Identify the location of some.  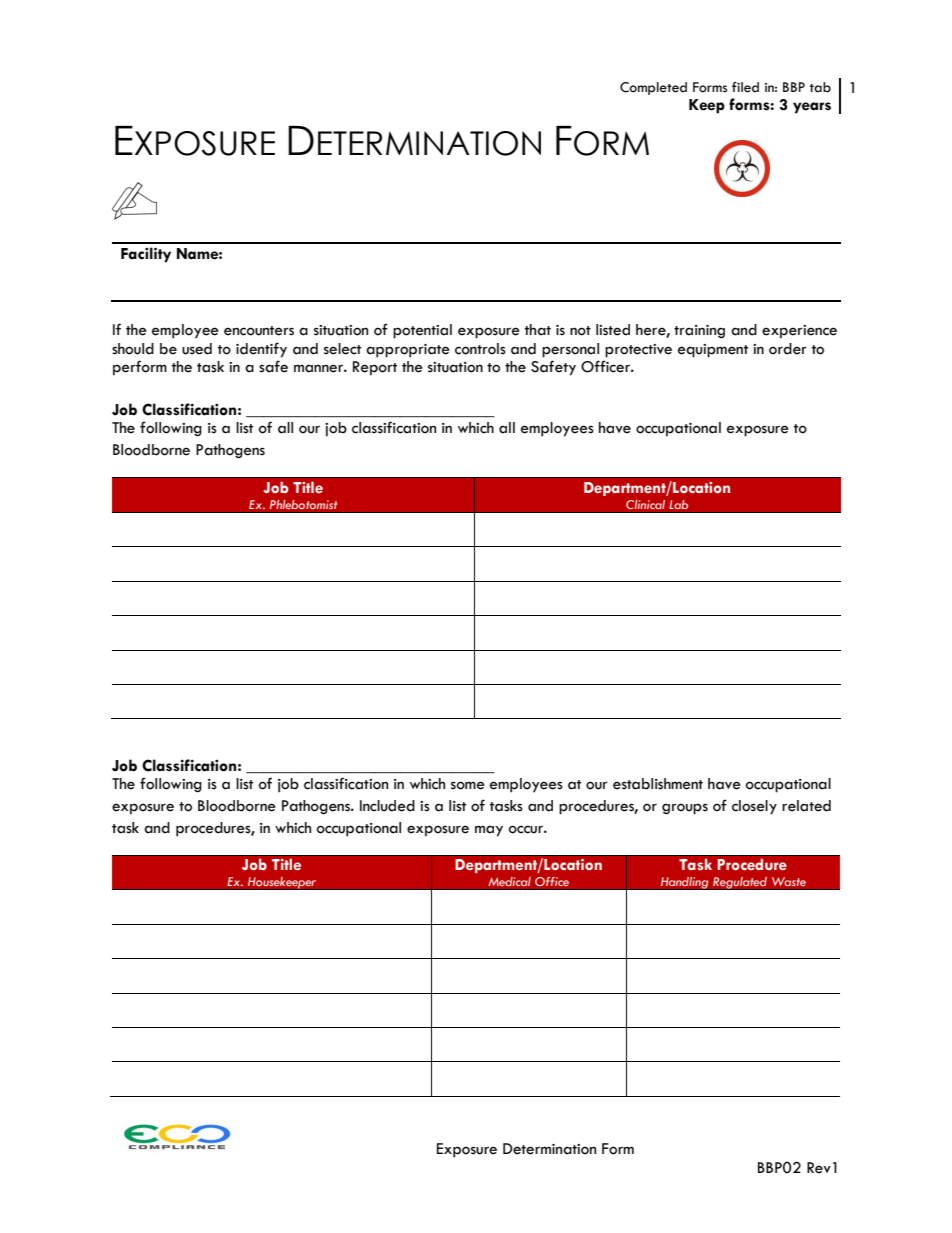
(468, 785).
